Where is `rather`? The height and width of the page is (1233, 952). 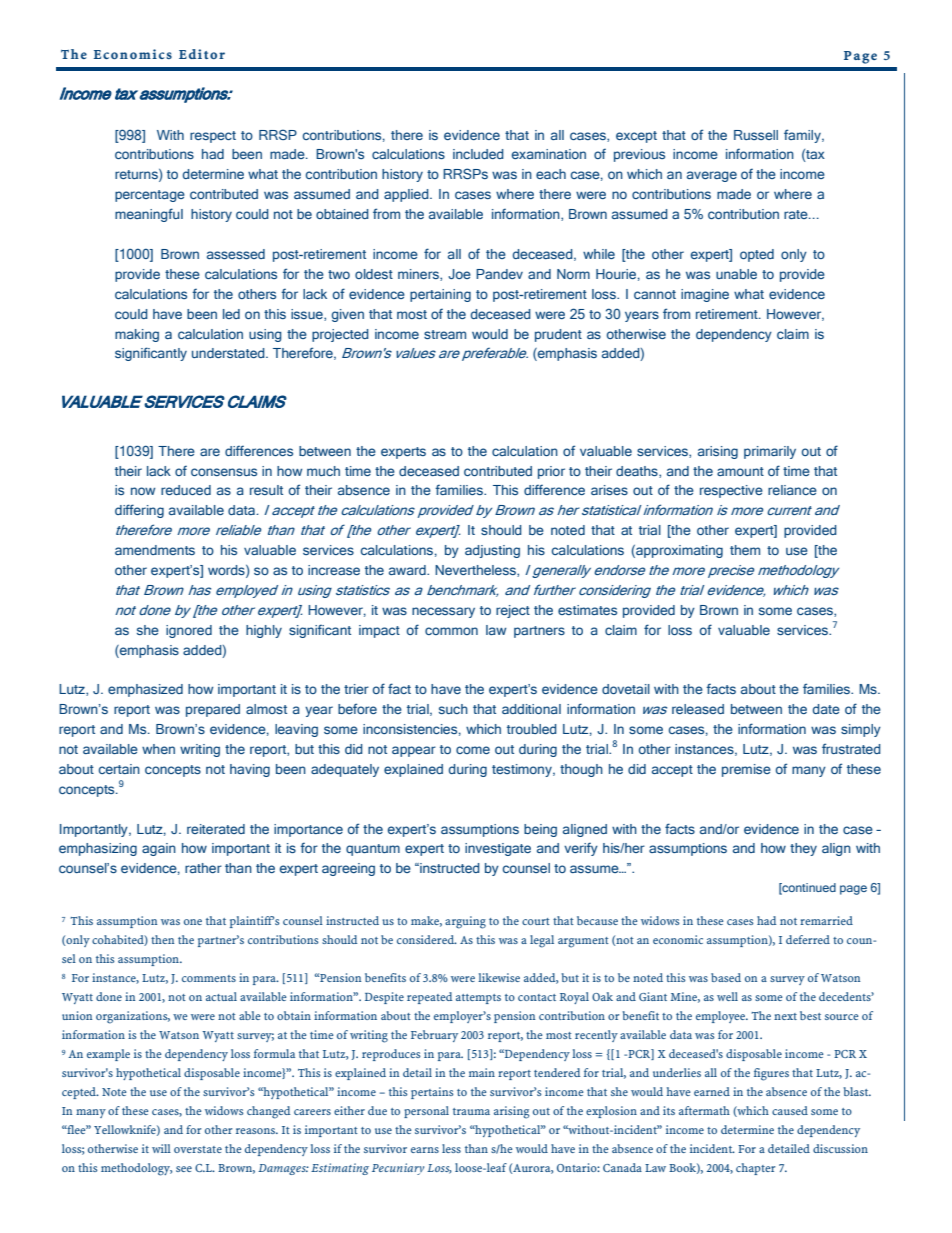
rather is located at coordinates (203, 868).
